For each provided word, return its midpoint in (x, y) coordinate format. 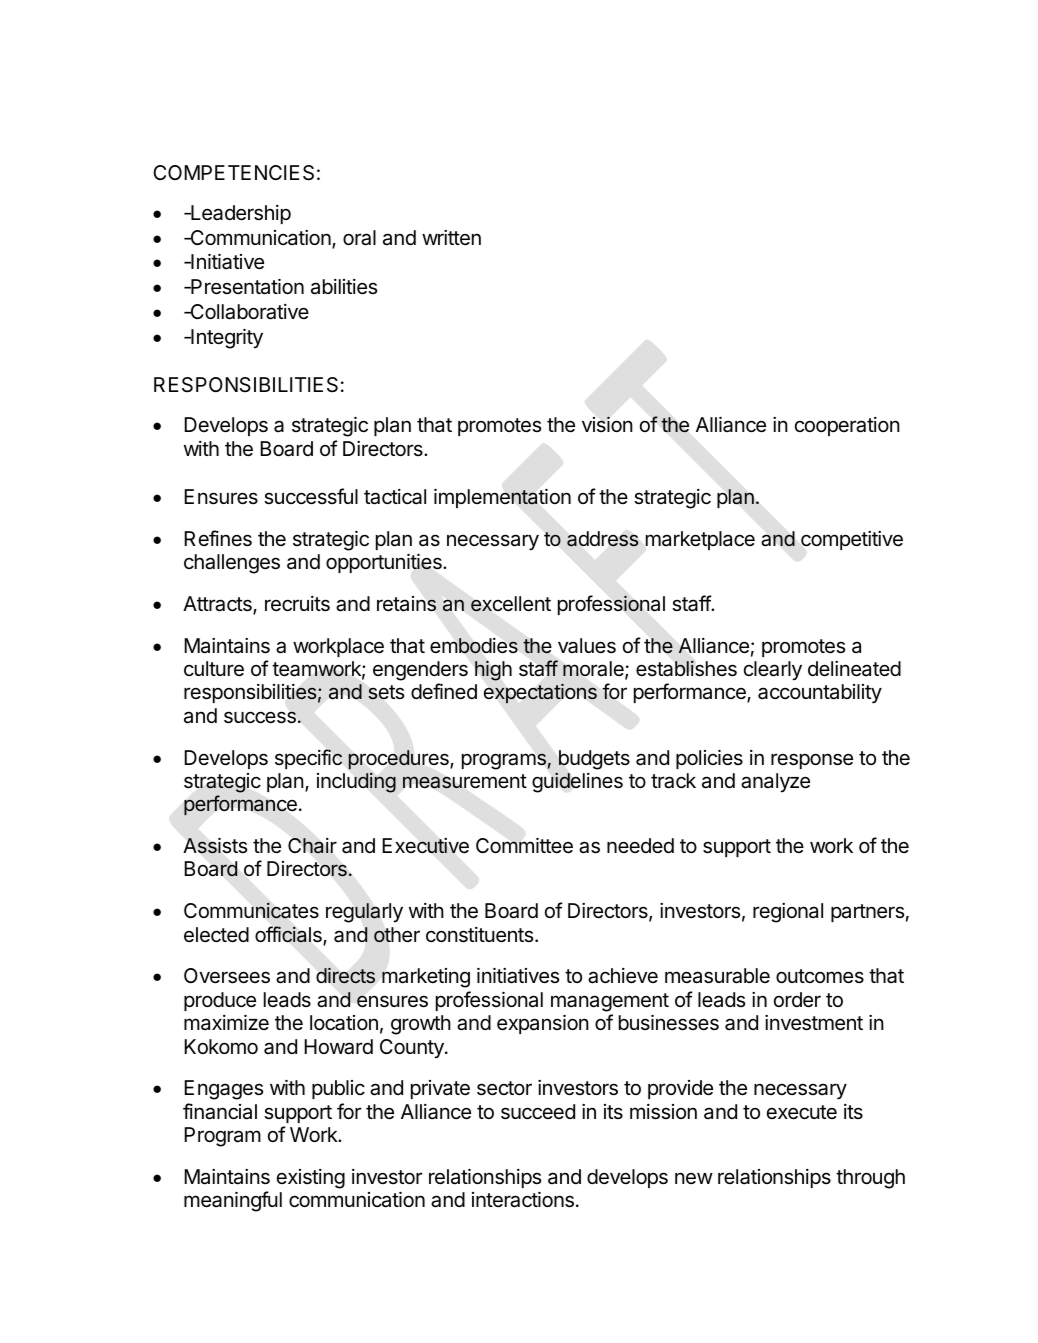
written (451, 238)
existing (311, 1179)
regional (788, 913)
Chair (312, 846)
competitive (852, 540)
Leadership (240, 214)
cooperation (847, 426)
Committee (524, 845)
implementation (502, 498)
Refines (218, 538)
